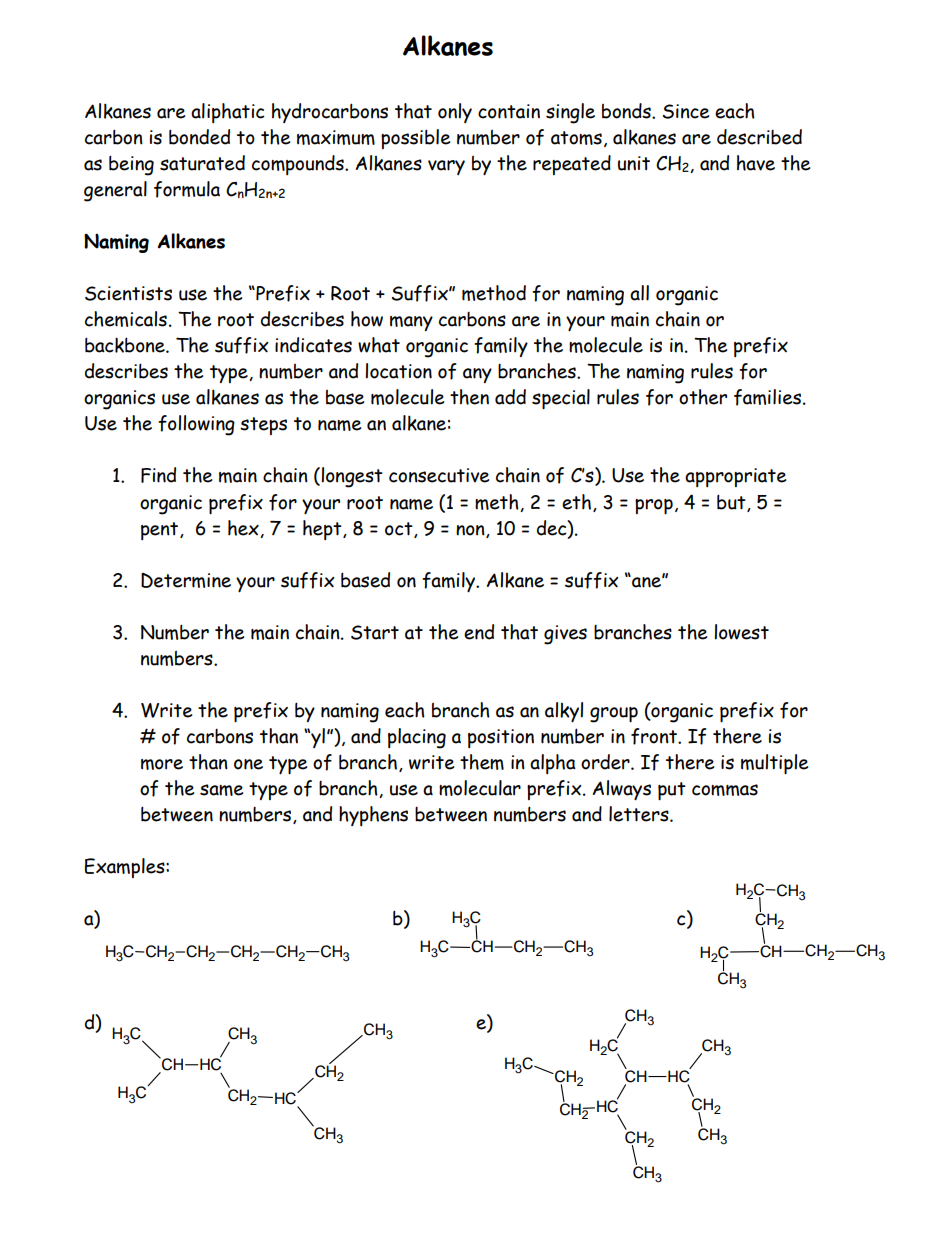  Describe the element at coordinates (686, 111) in the screenshot. I see `Since` at that location.
